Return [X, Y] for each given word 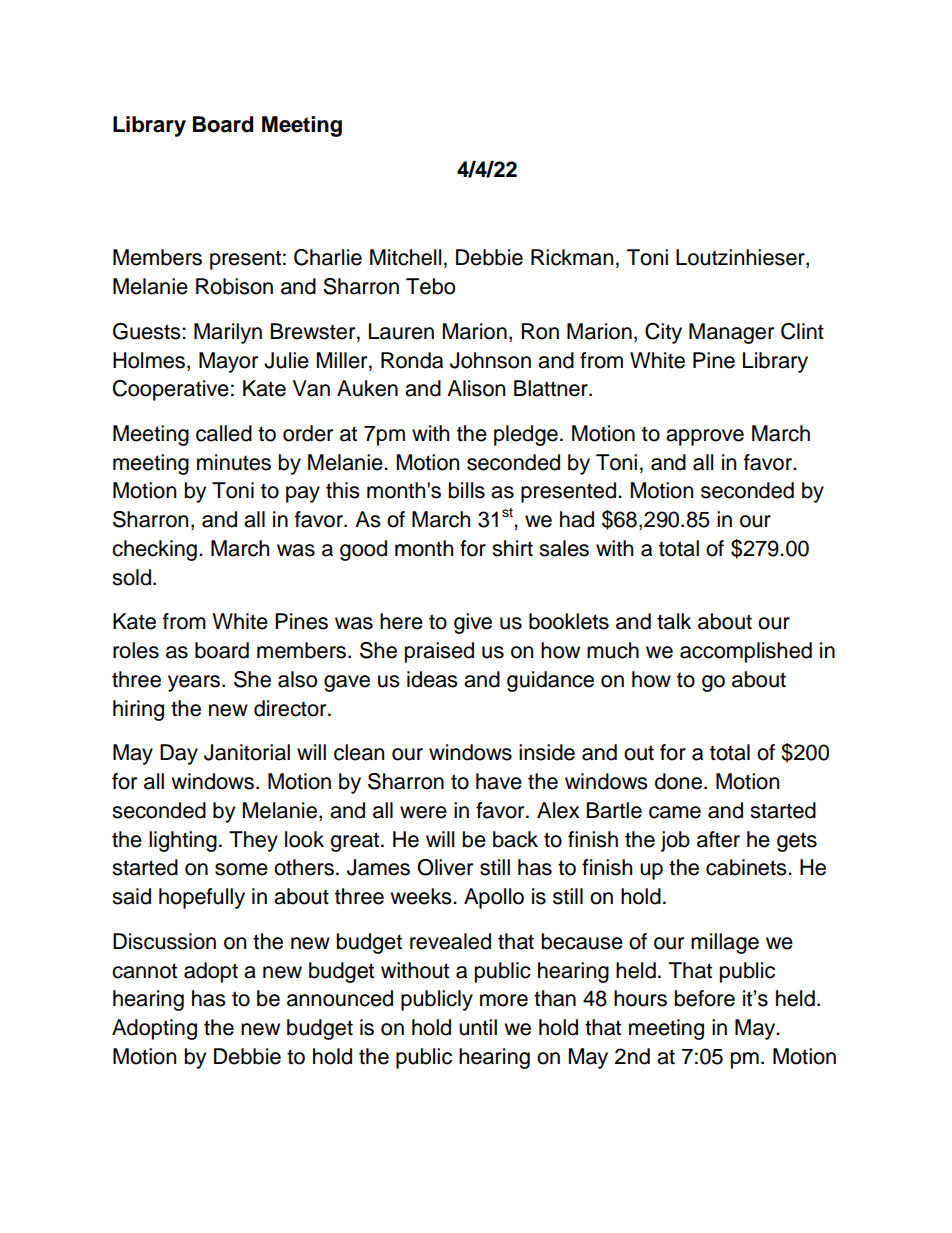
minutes [234, 462]
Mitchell [405, 257]
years [195, 683]
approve [705, 437]
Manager [731, 333]
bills [467, 490]
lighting [183, 841]
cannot [144, 971]
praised [439, 652]
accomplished [746, 652]
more [504, 1000]
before [705, 998]
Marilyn [228, 333]
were [423, 812]
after [718, 839]
